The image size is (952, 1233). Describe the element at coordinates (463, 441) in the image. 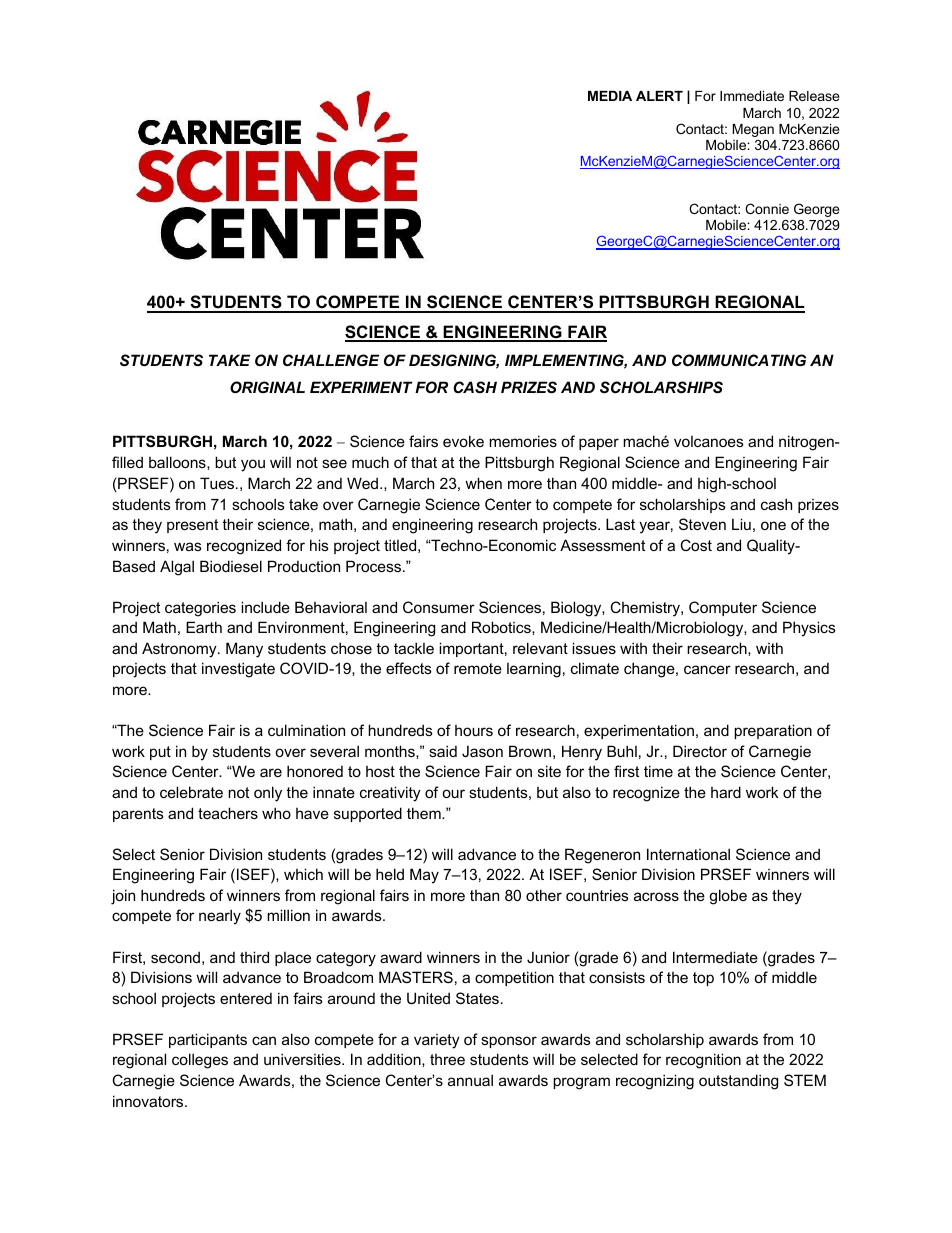

I see `evoke` at that location.
